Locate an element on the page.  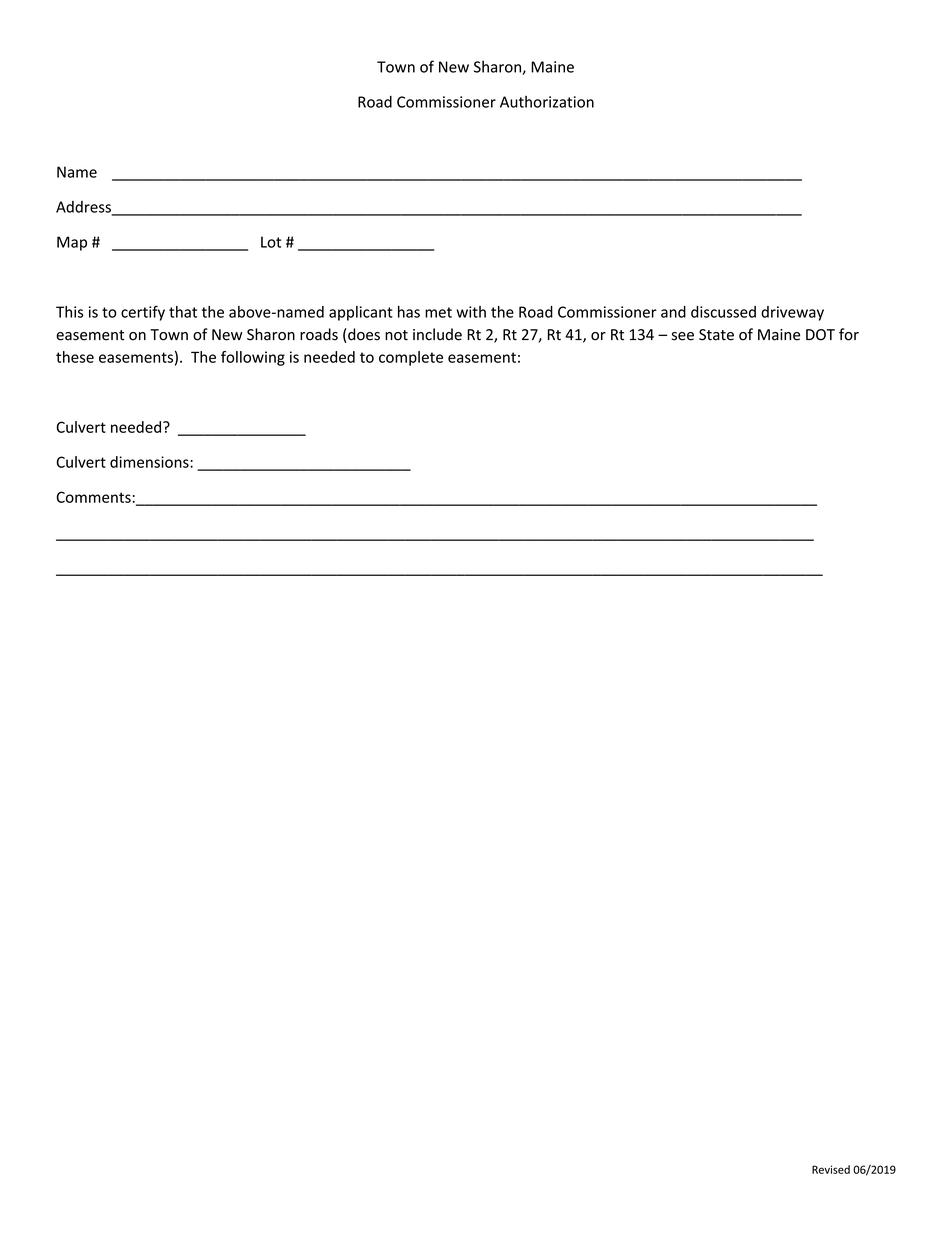
following is located at coordinates (253, 358).
